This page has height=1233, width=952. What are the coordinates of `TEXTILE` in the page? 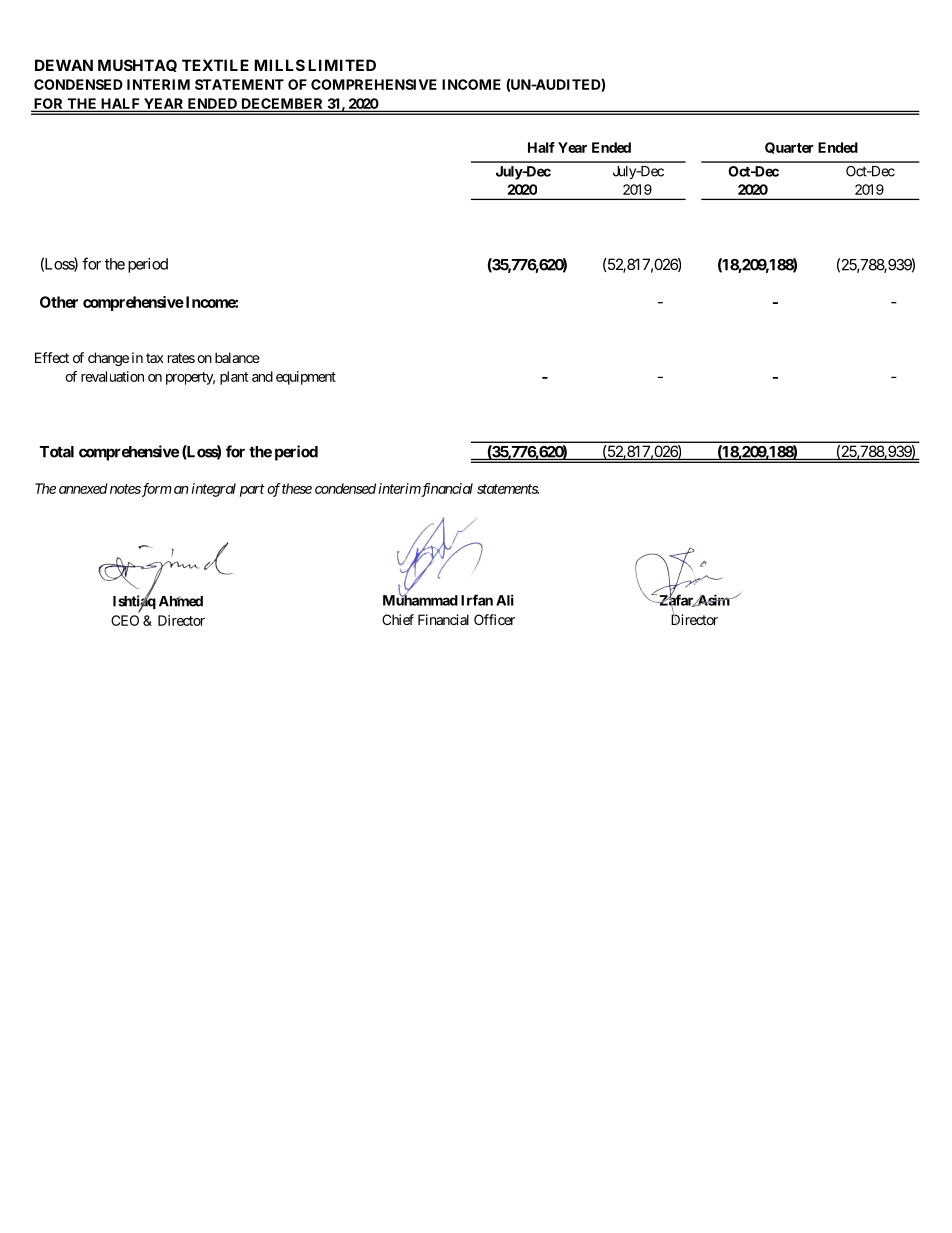 It's located at (215, 65).
